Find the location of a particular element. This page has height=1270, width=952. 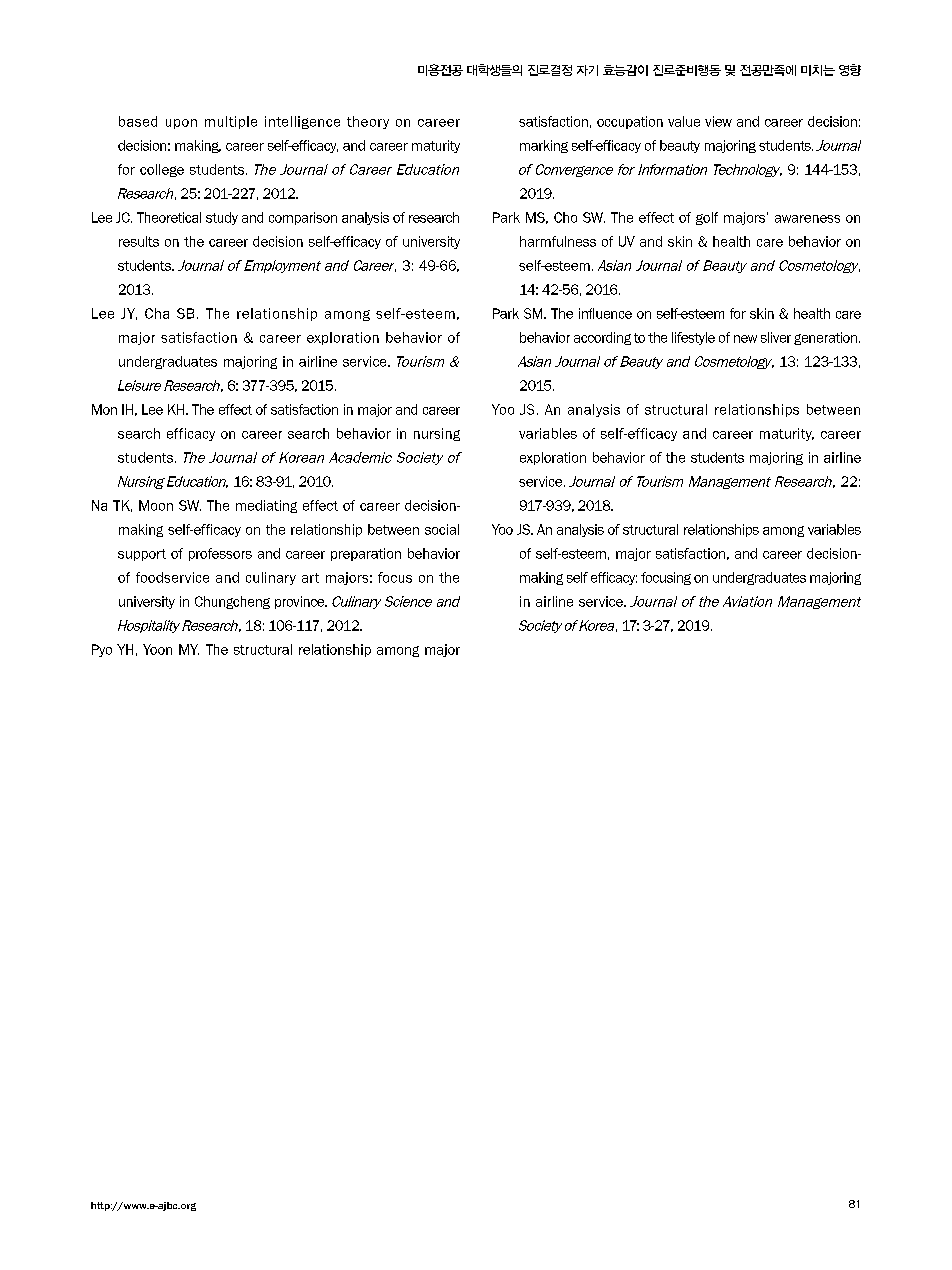

province is located at coordinates (301, 602).
